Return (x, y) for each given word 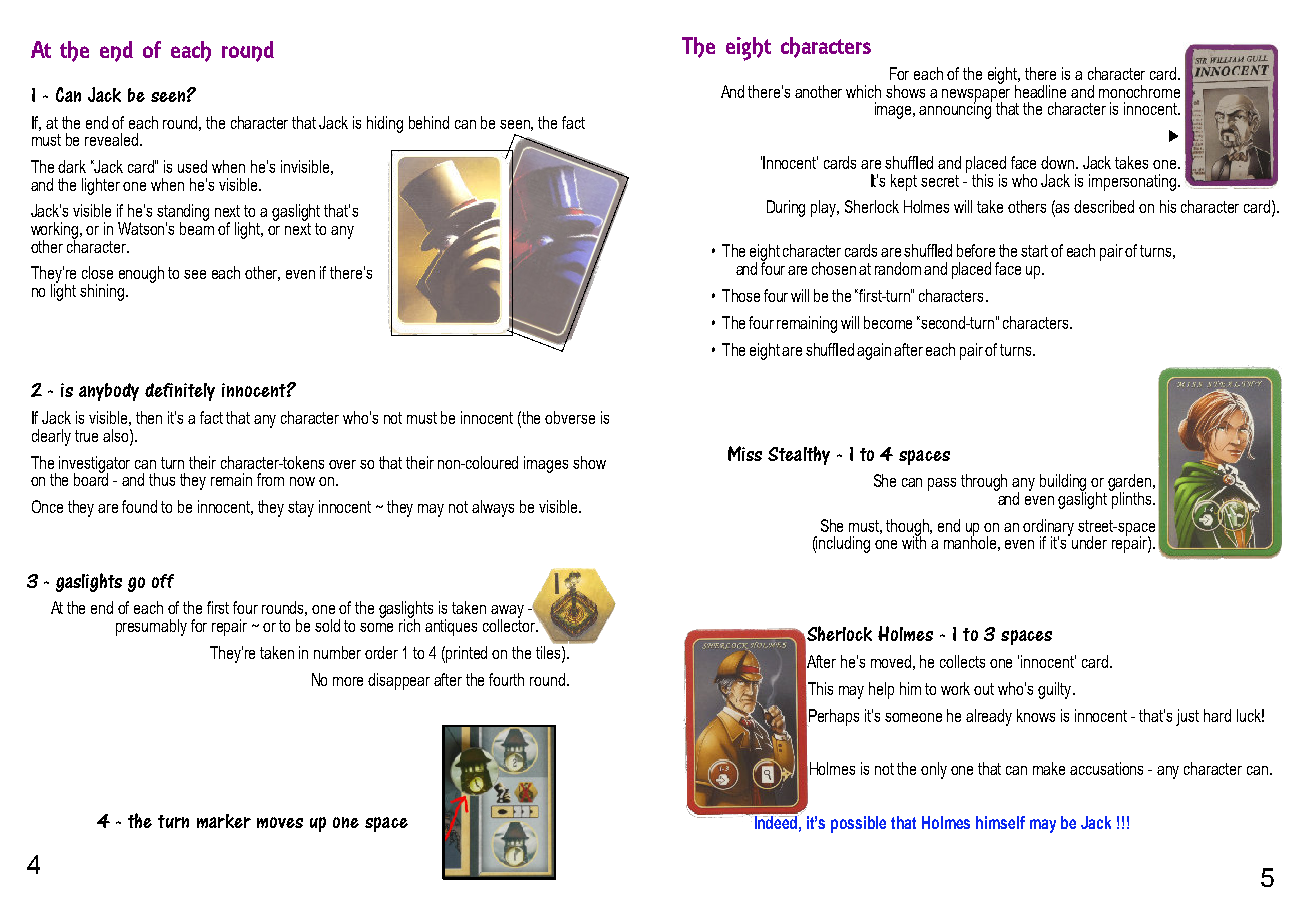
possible (858, 824)
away (507, 613)
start (1034, 251)
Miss (745, 453)
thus (162, 479)
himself (1000, 822)
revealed (111, 139)
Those (741, 295)
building (1063, 484)
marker (224, 821)
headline (1040, 91)
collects (962, 661)
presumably (151, 627)
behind (429, 122)
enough (141, 274)
